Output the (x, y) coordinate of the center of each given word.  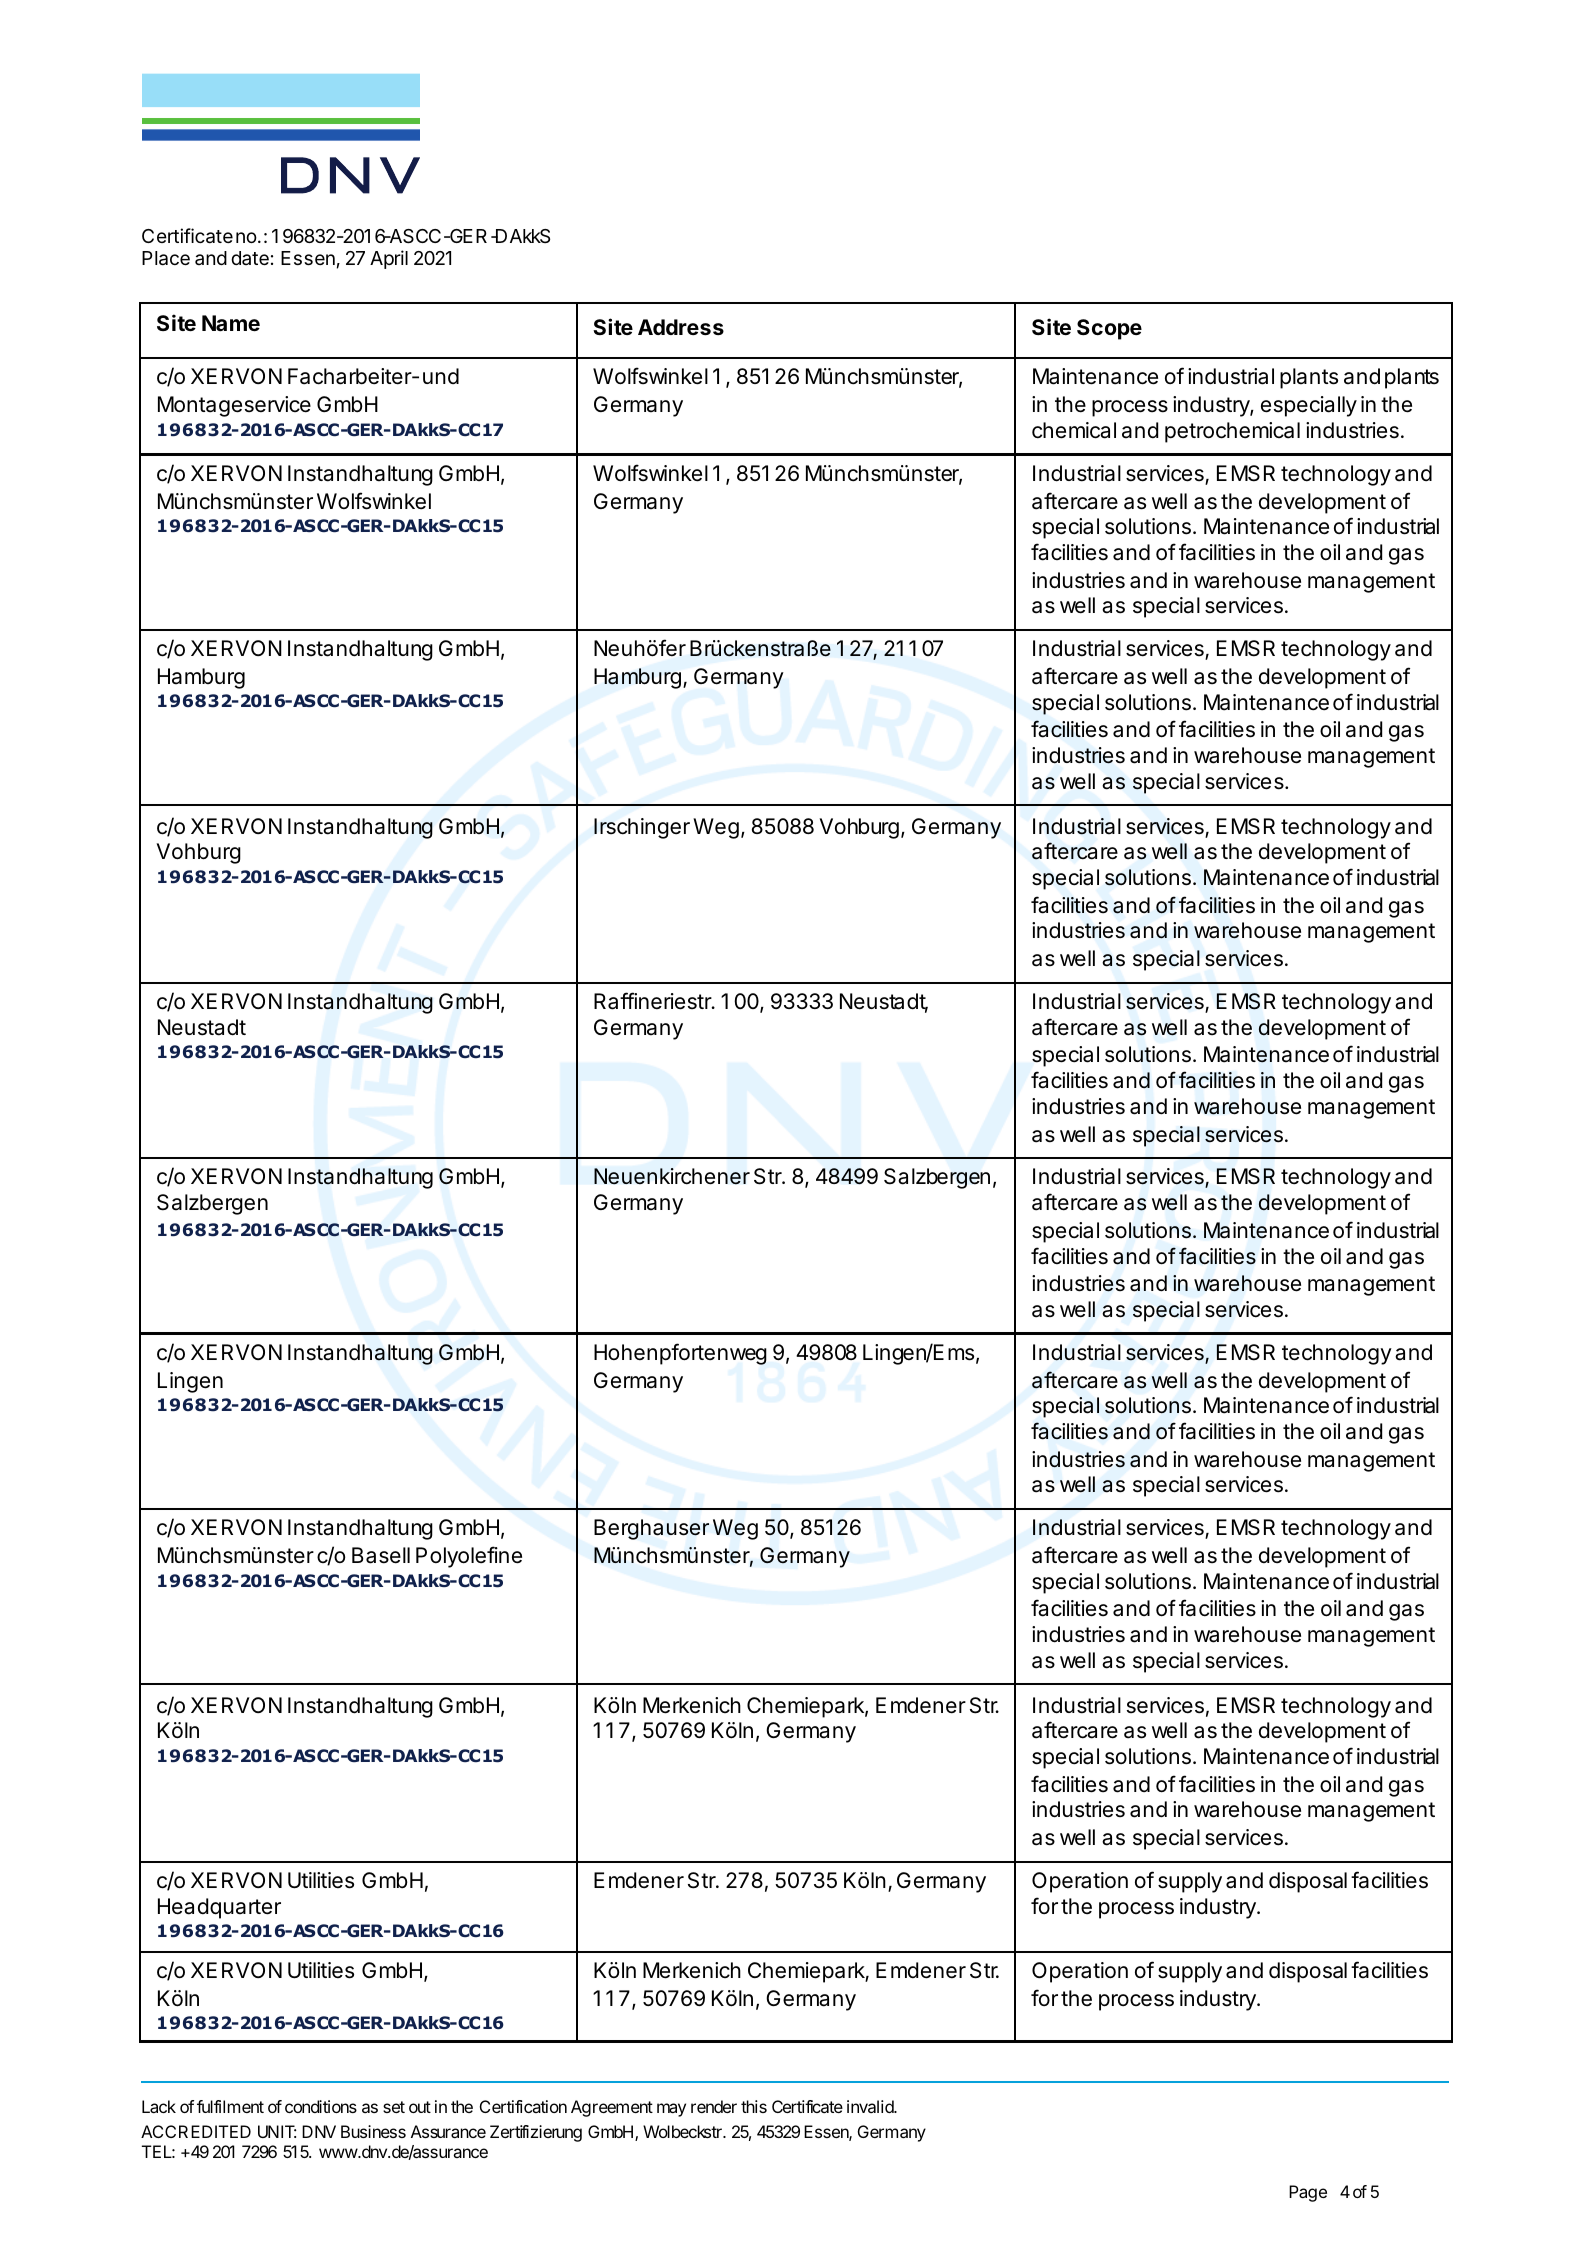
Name (231, 323)
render (714, 2106)
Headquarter (219, 1908)
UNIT (277, 2131)
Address (681, 327)
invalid (871, 2106)
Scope (1109, 329)
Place (166, 258)
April (389, 259)
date (250, 258)
